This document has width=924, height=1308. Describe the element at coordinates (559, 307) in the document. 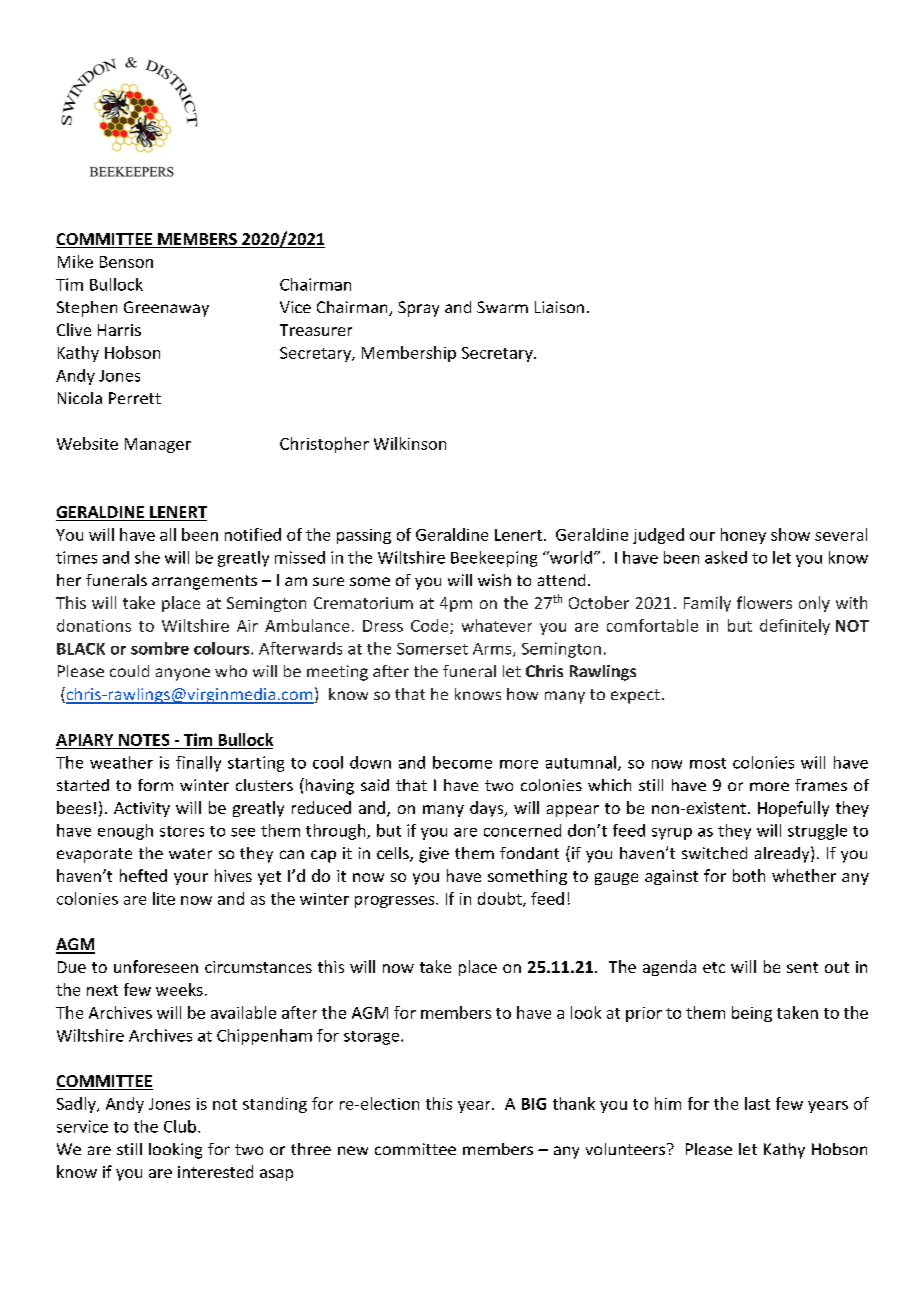

I see `Liaison` at that location.
